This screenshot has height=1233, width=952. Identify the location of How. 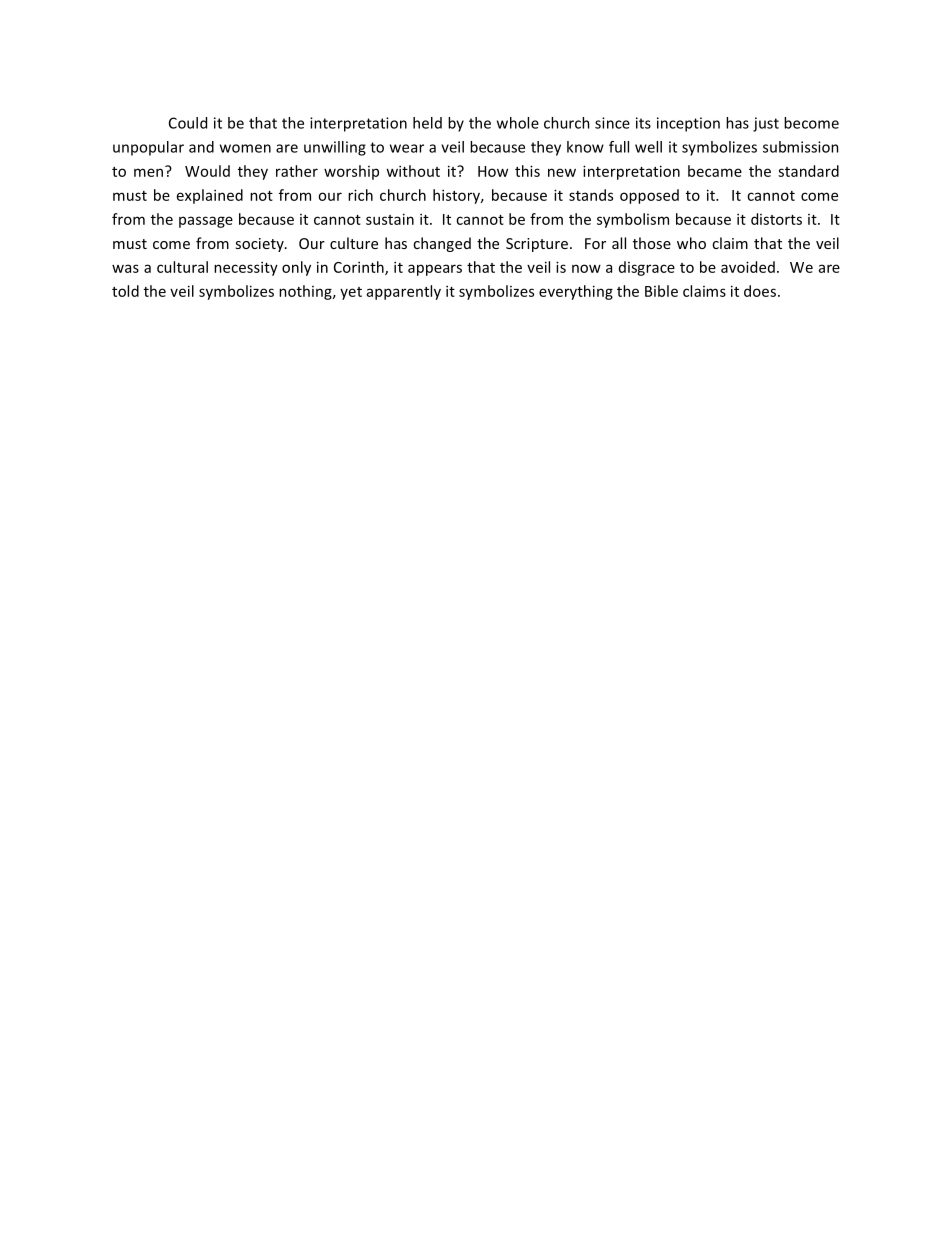
(493, 171).
